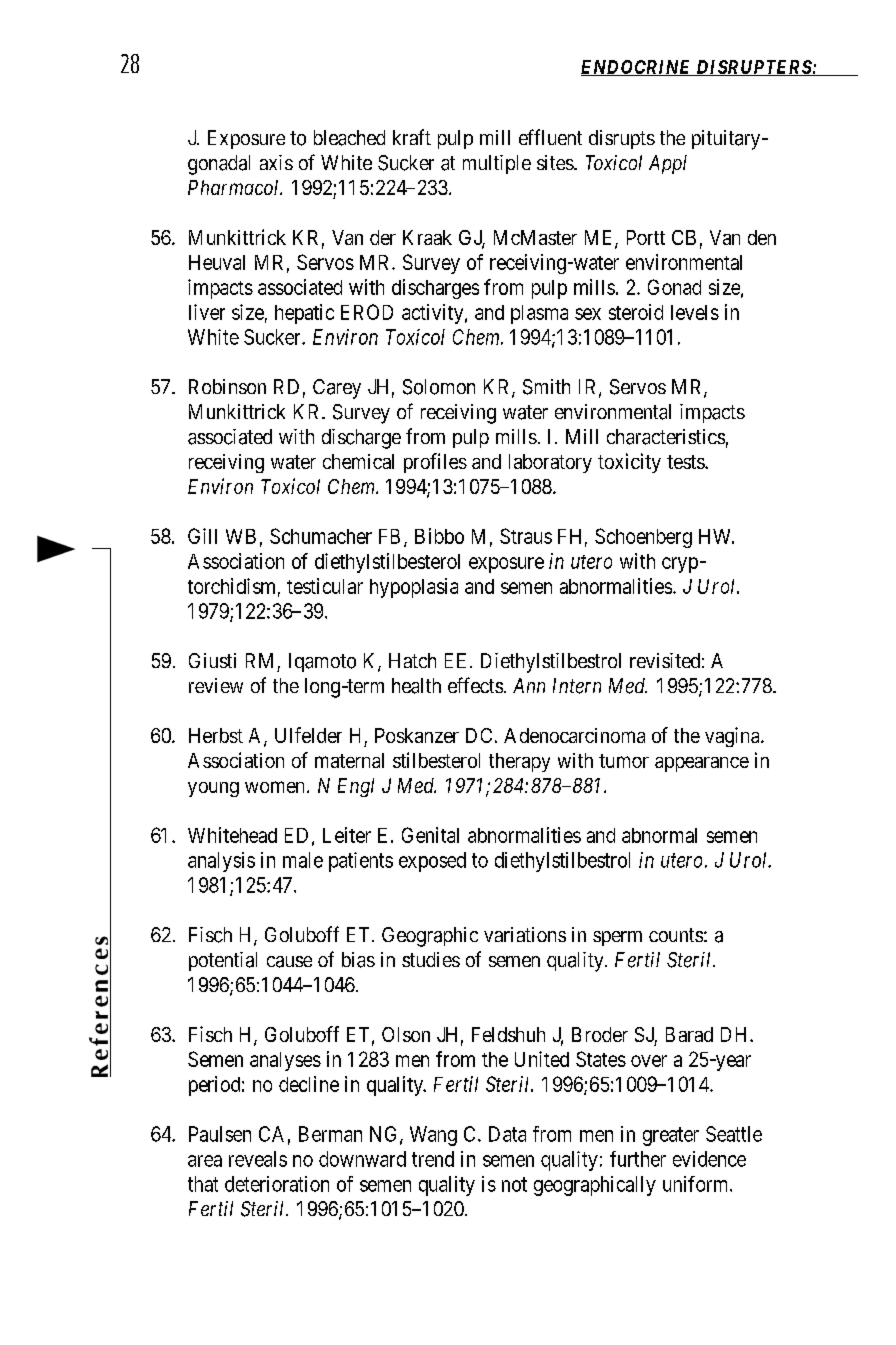  Describe the element at coordinates (475, 685) in the page. I see `effects` at that location.
